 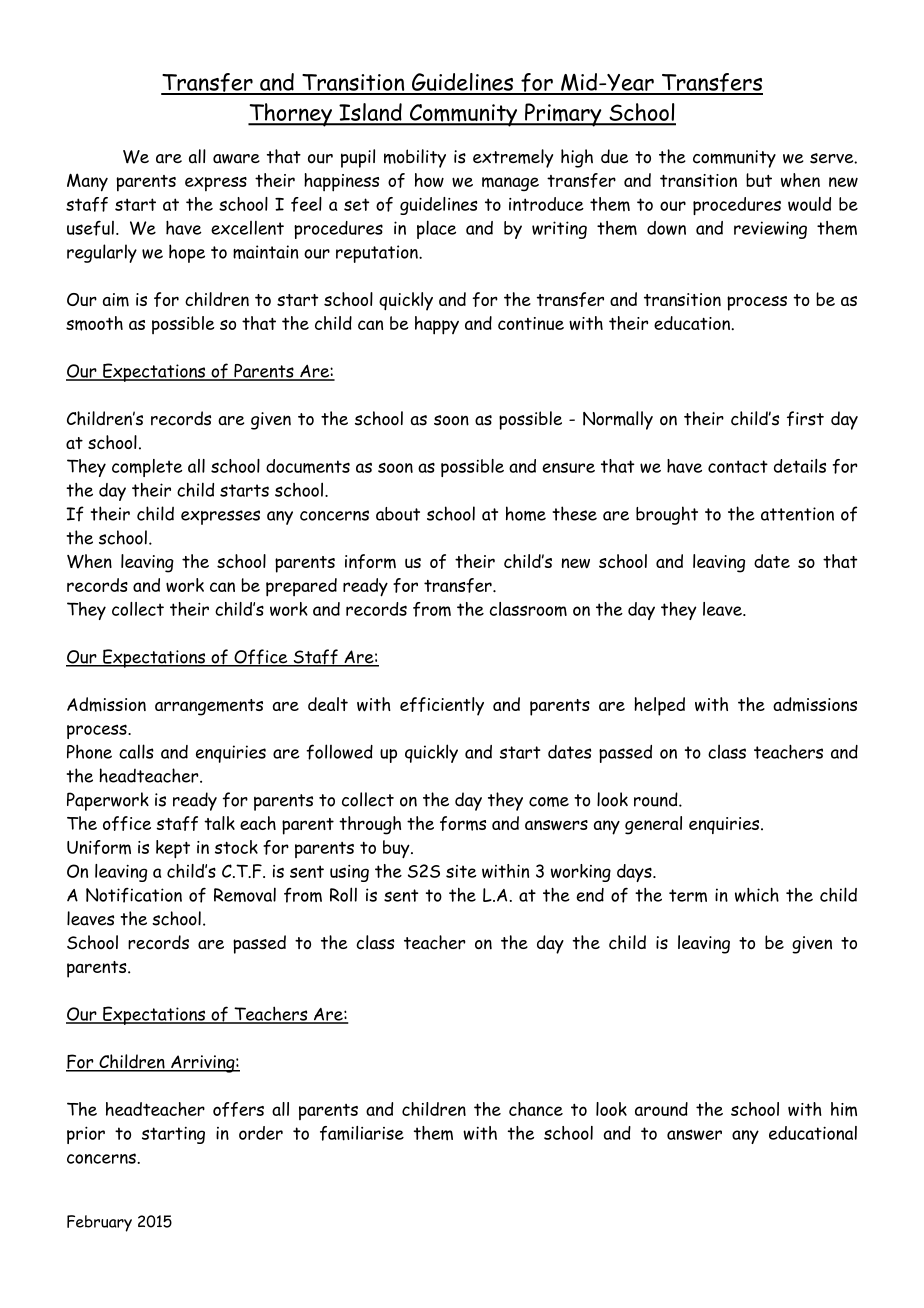 I want to click on contact, so click(x=738, y=466).
